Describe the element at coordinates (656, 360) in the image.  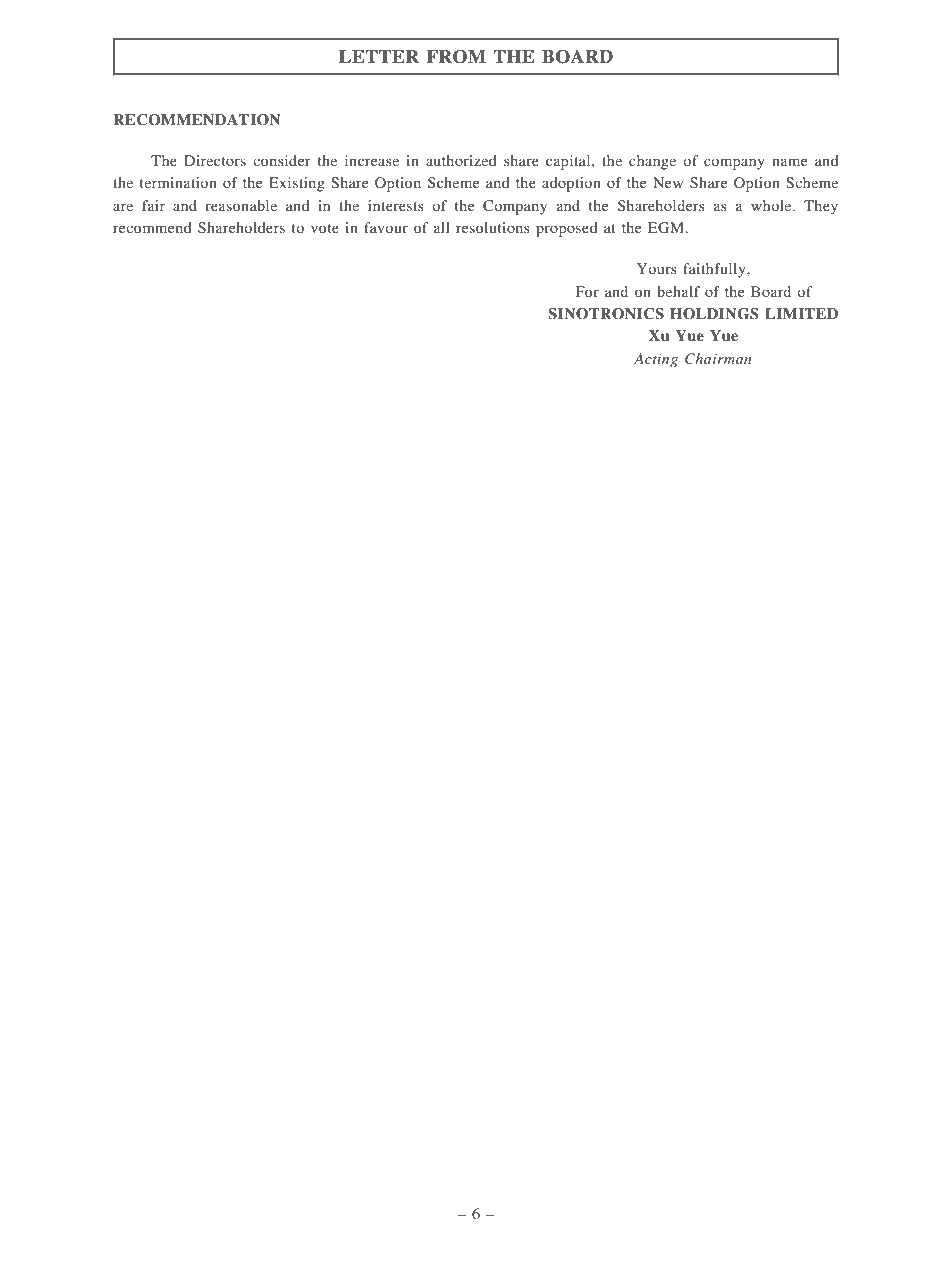
I see `Acting` at that location.
